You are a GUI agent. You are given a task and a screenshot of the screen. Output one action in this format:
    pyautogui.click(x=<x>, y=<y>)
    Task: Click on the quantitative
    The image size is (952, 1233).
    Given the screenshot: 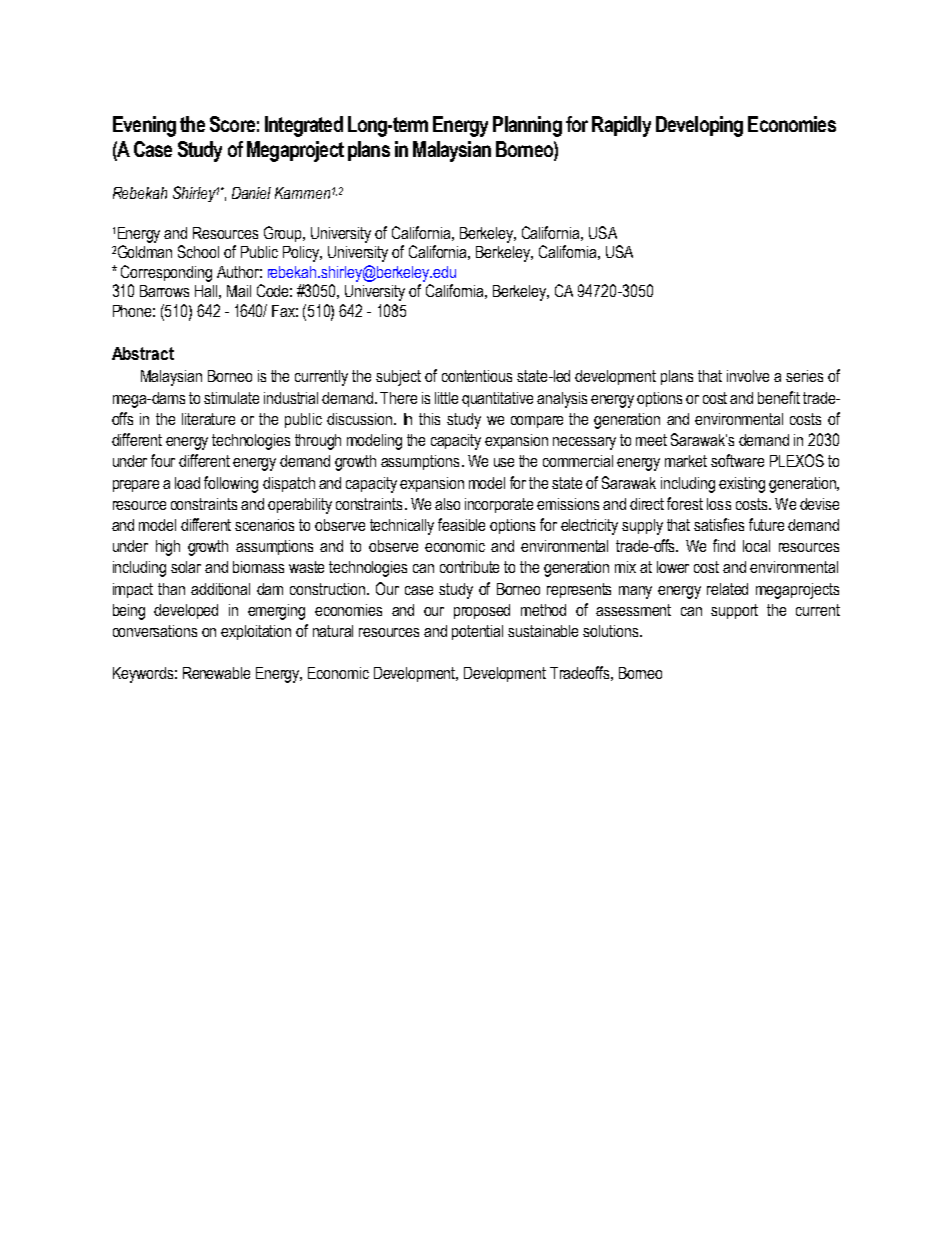 What is the action you would take?
    pyautogui.click(x=497, y=399)
